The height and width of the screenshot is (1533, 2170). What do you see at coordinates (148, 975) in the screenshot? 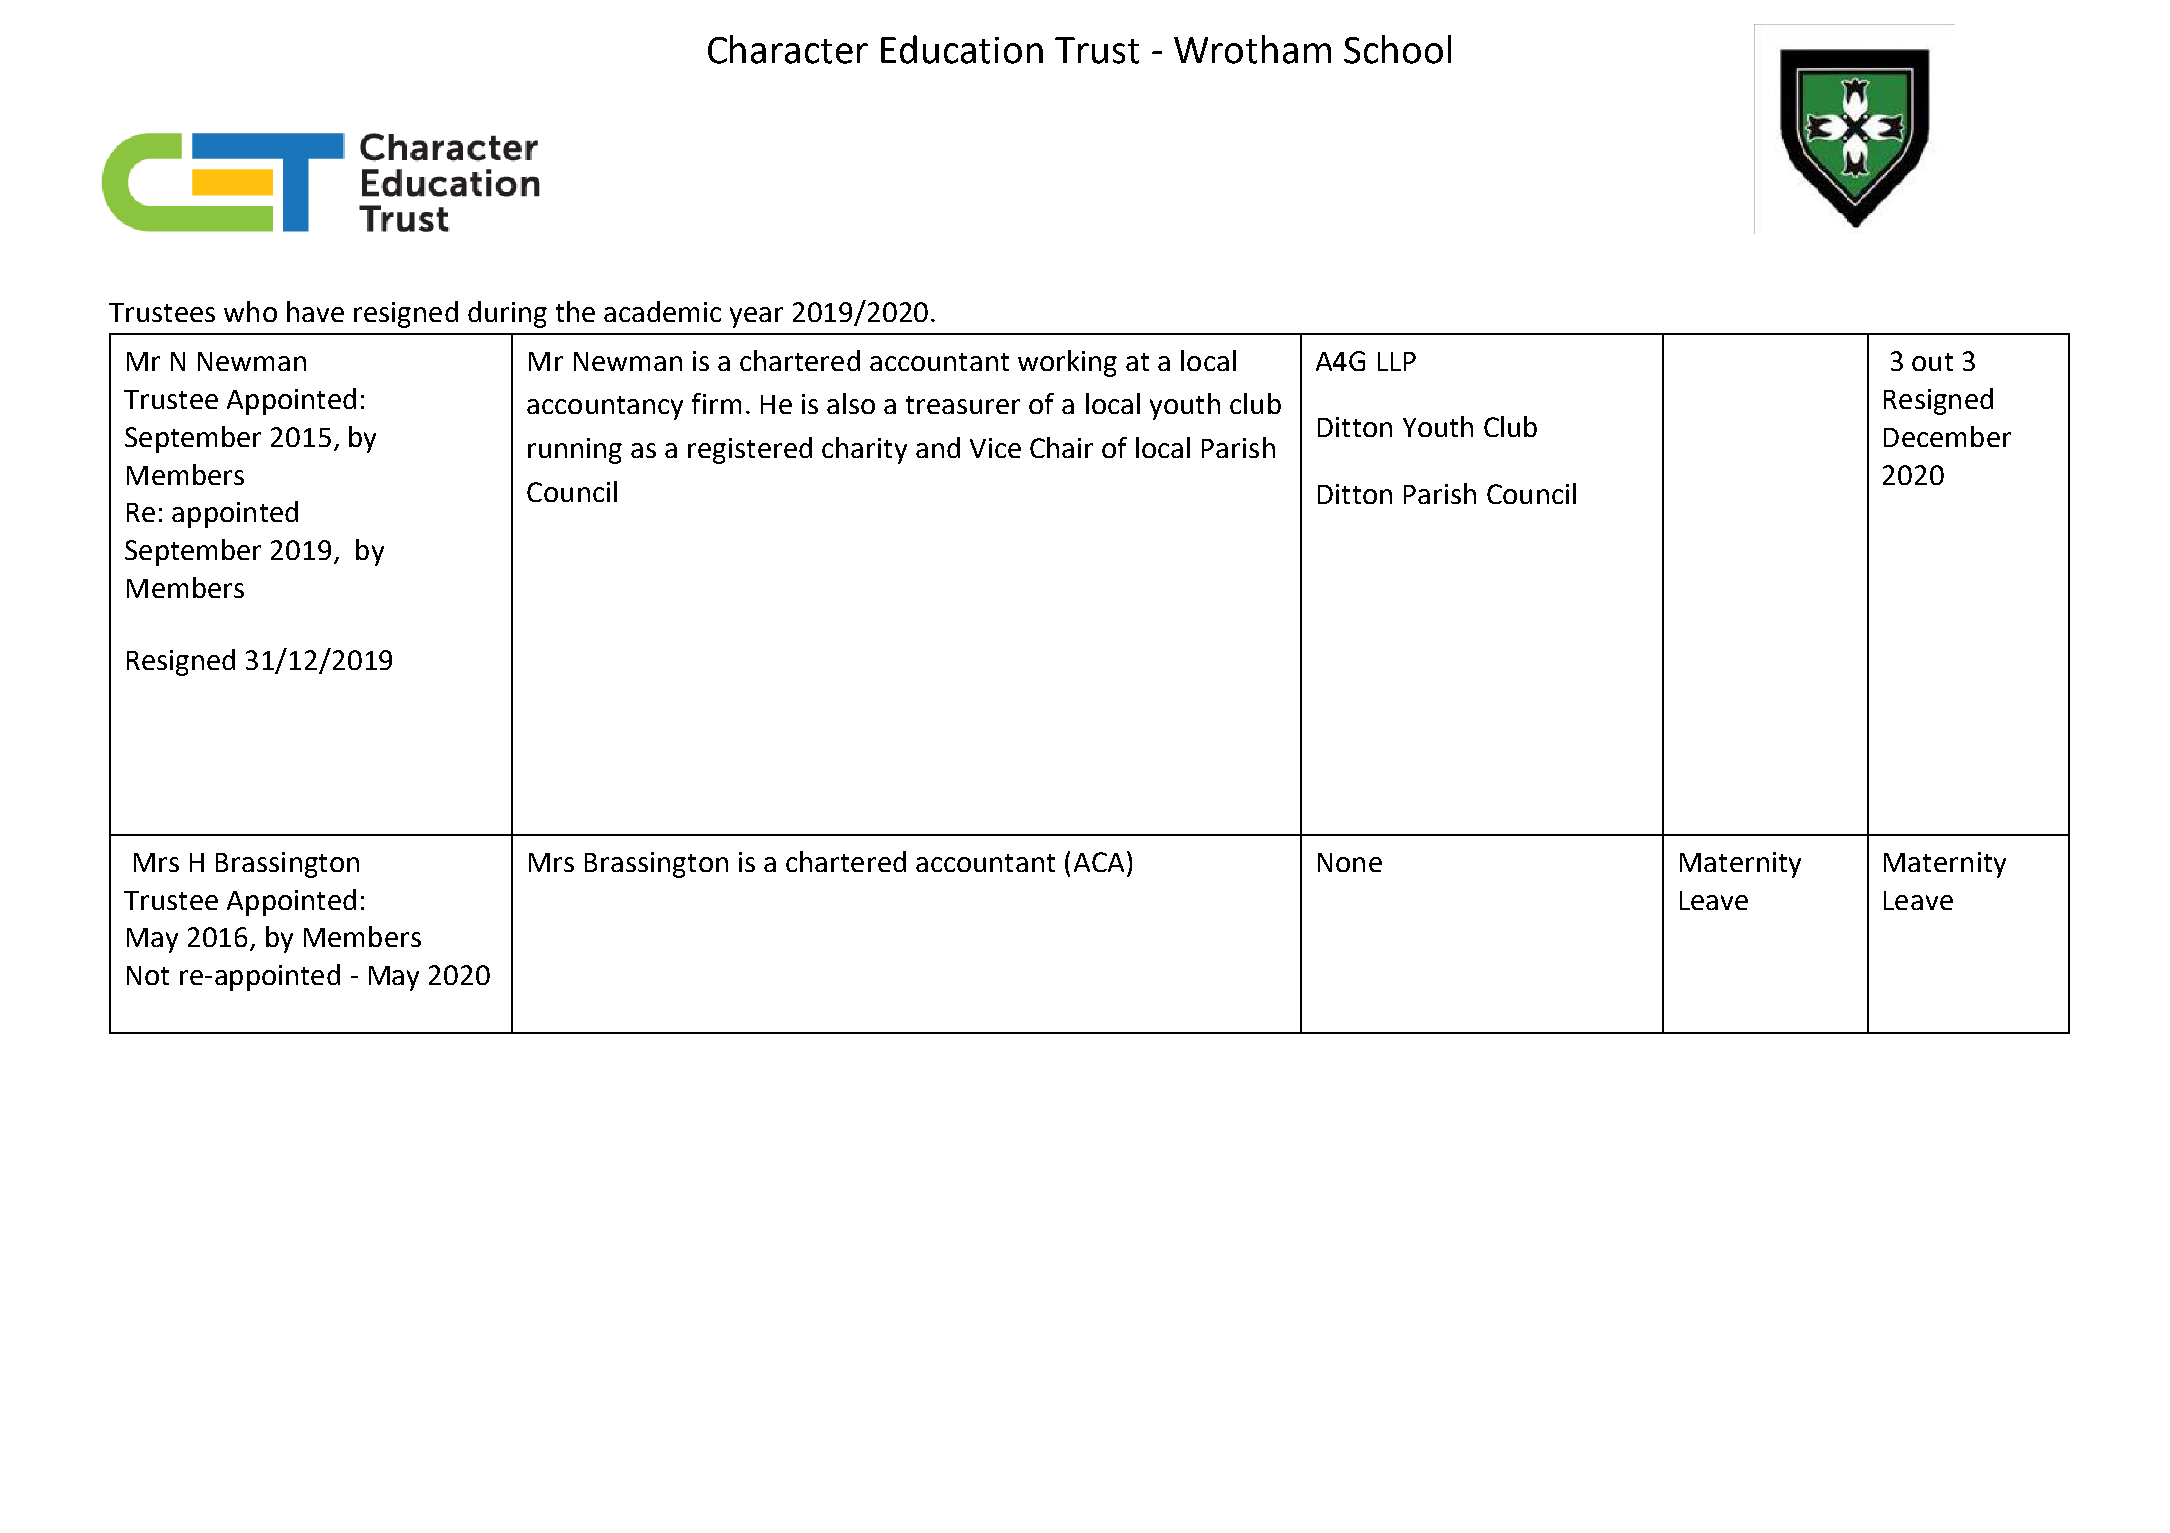
I see `Not` at bounding box center [148, 975].
